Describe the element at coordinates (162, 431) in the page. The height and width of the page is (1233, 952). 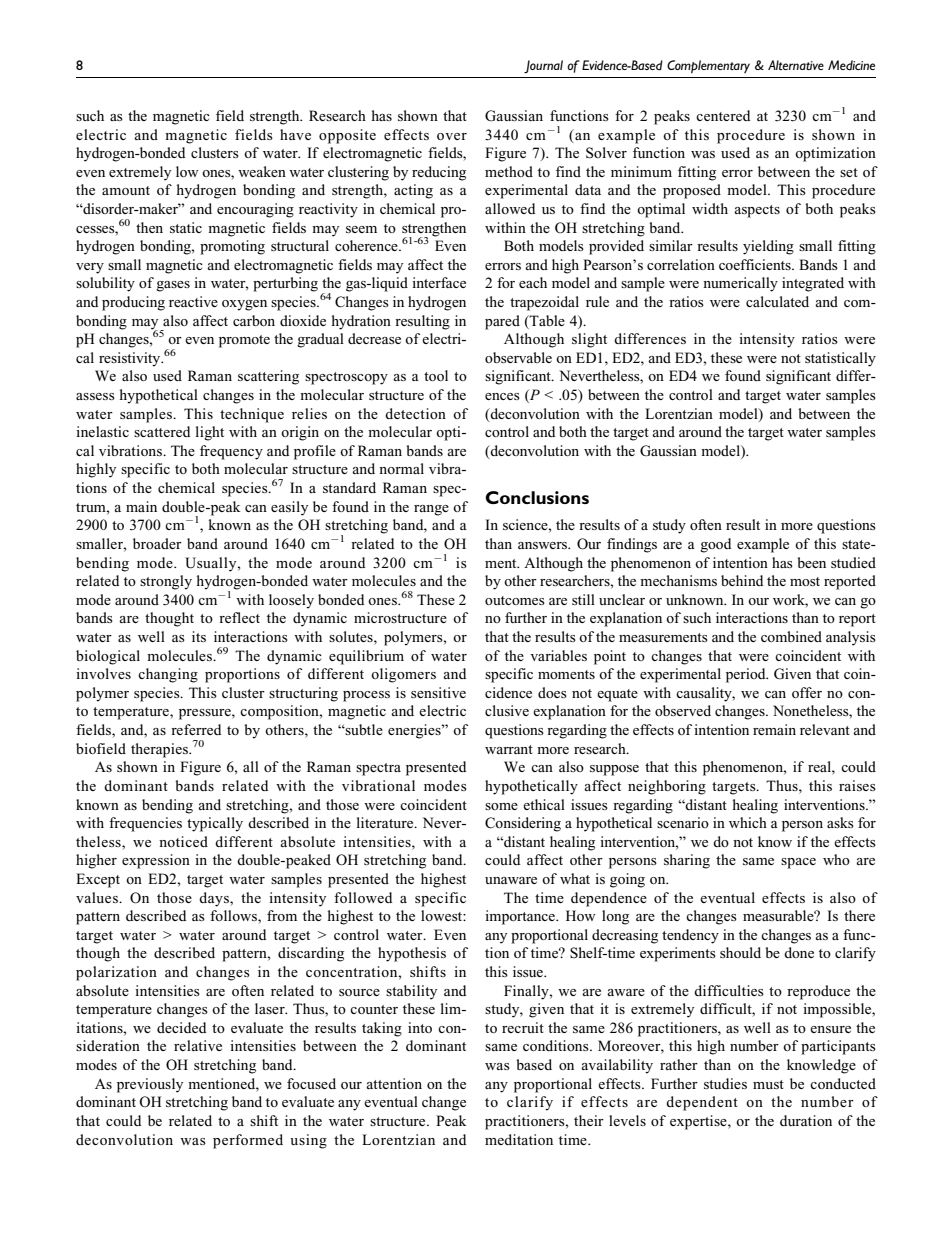
I see `scattered` at that location.
